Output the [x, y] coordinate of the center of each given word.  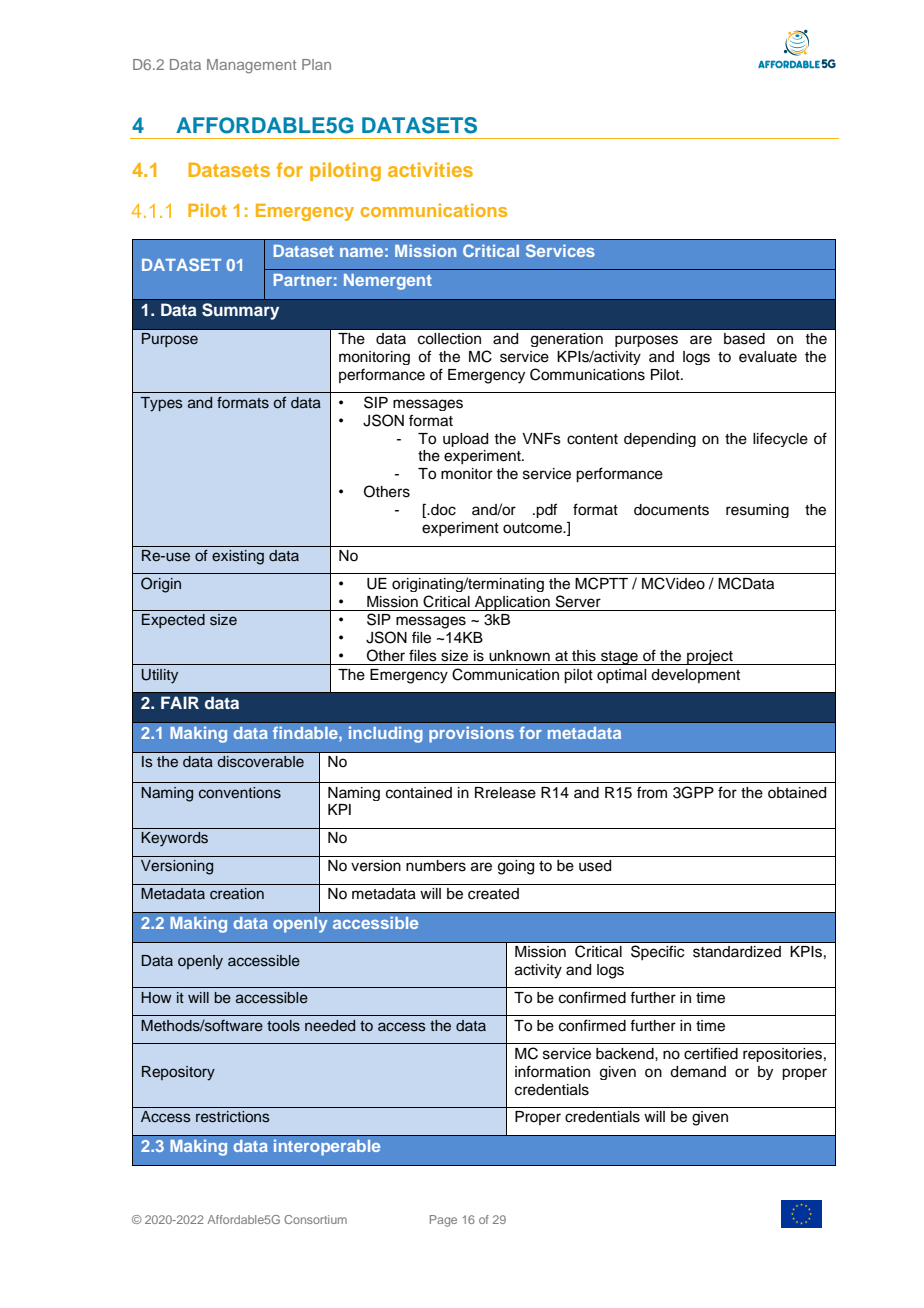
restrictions [233, 1117]
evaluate [768, 357]
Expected [173, 621]
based [744, 339]
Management [251, 66]
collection [449, 339]
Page [443, 1221]
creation [237, 893]
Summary [240, 311]
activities [430, 169]
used [595, 866]
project [710, 657]
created [493, 894]
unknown [519, 656]
